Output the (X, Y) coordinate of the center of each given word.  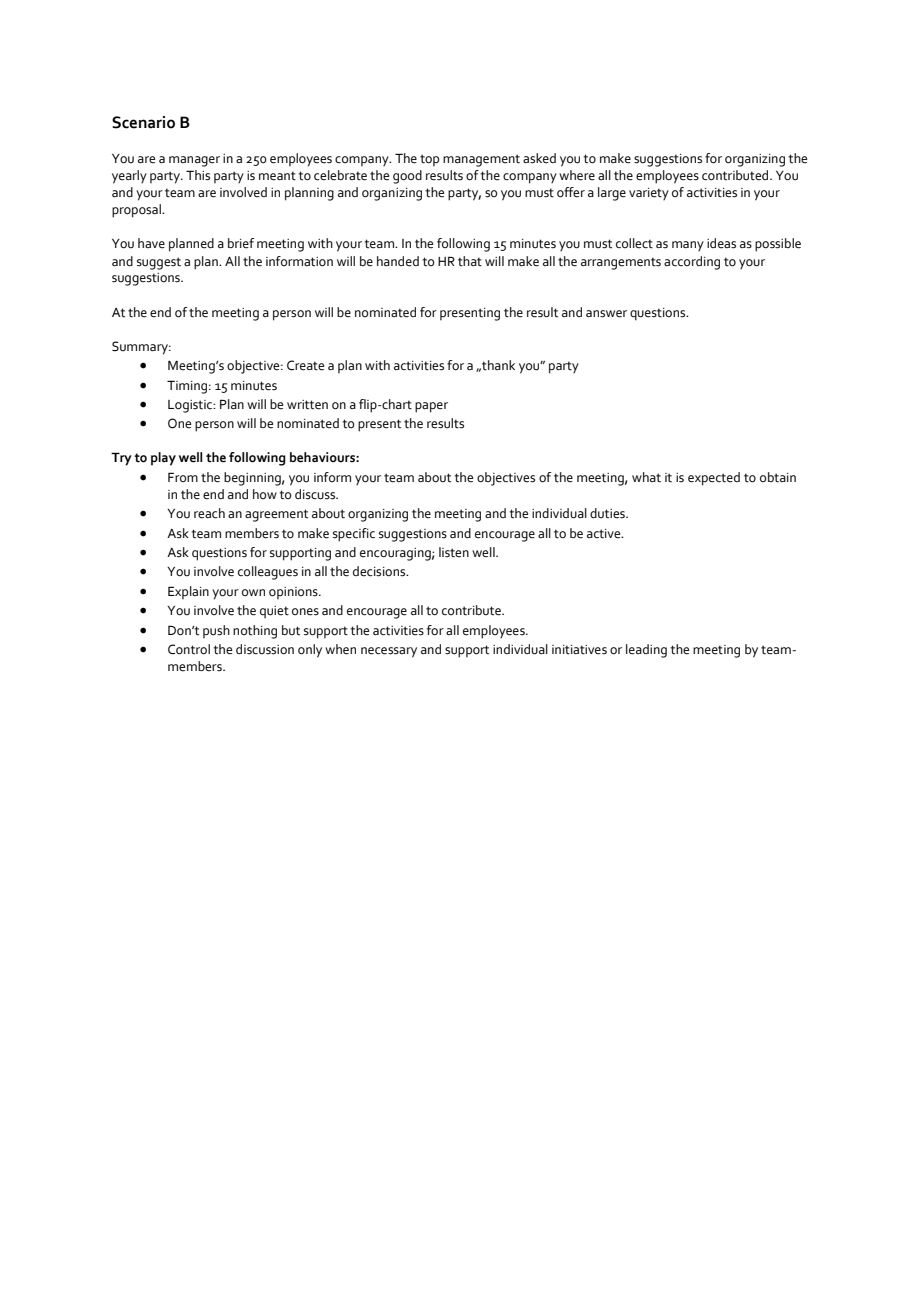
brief (241, 243)
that (470, 261)
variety (649, 194)
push (216, 631)
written (307, 405)
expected (714, 479)
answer (606, 314)
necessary (389, 652)
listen (454, 552)
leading (646, 651)
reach (209, 513)
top (429, 160)
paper (431, 407)
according (692, 263)
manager (194, 161)
